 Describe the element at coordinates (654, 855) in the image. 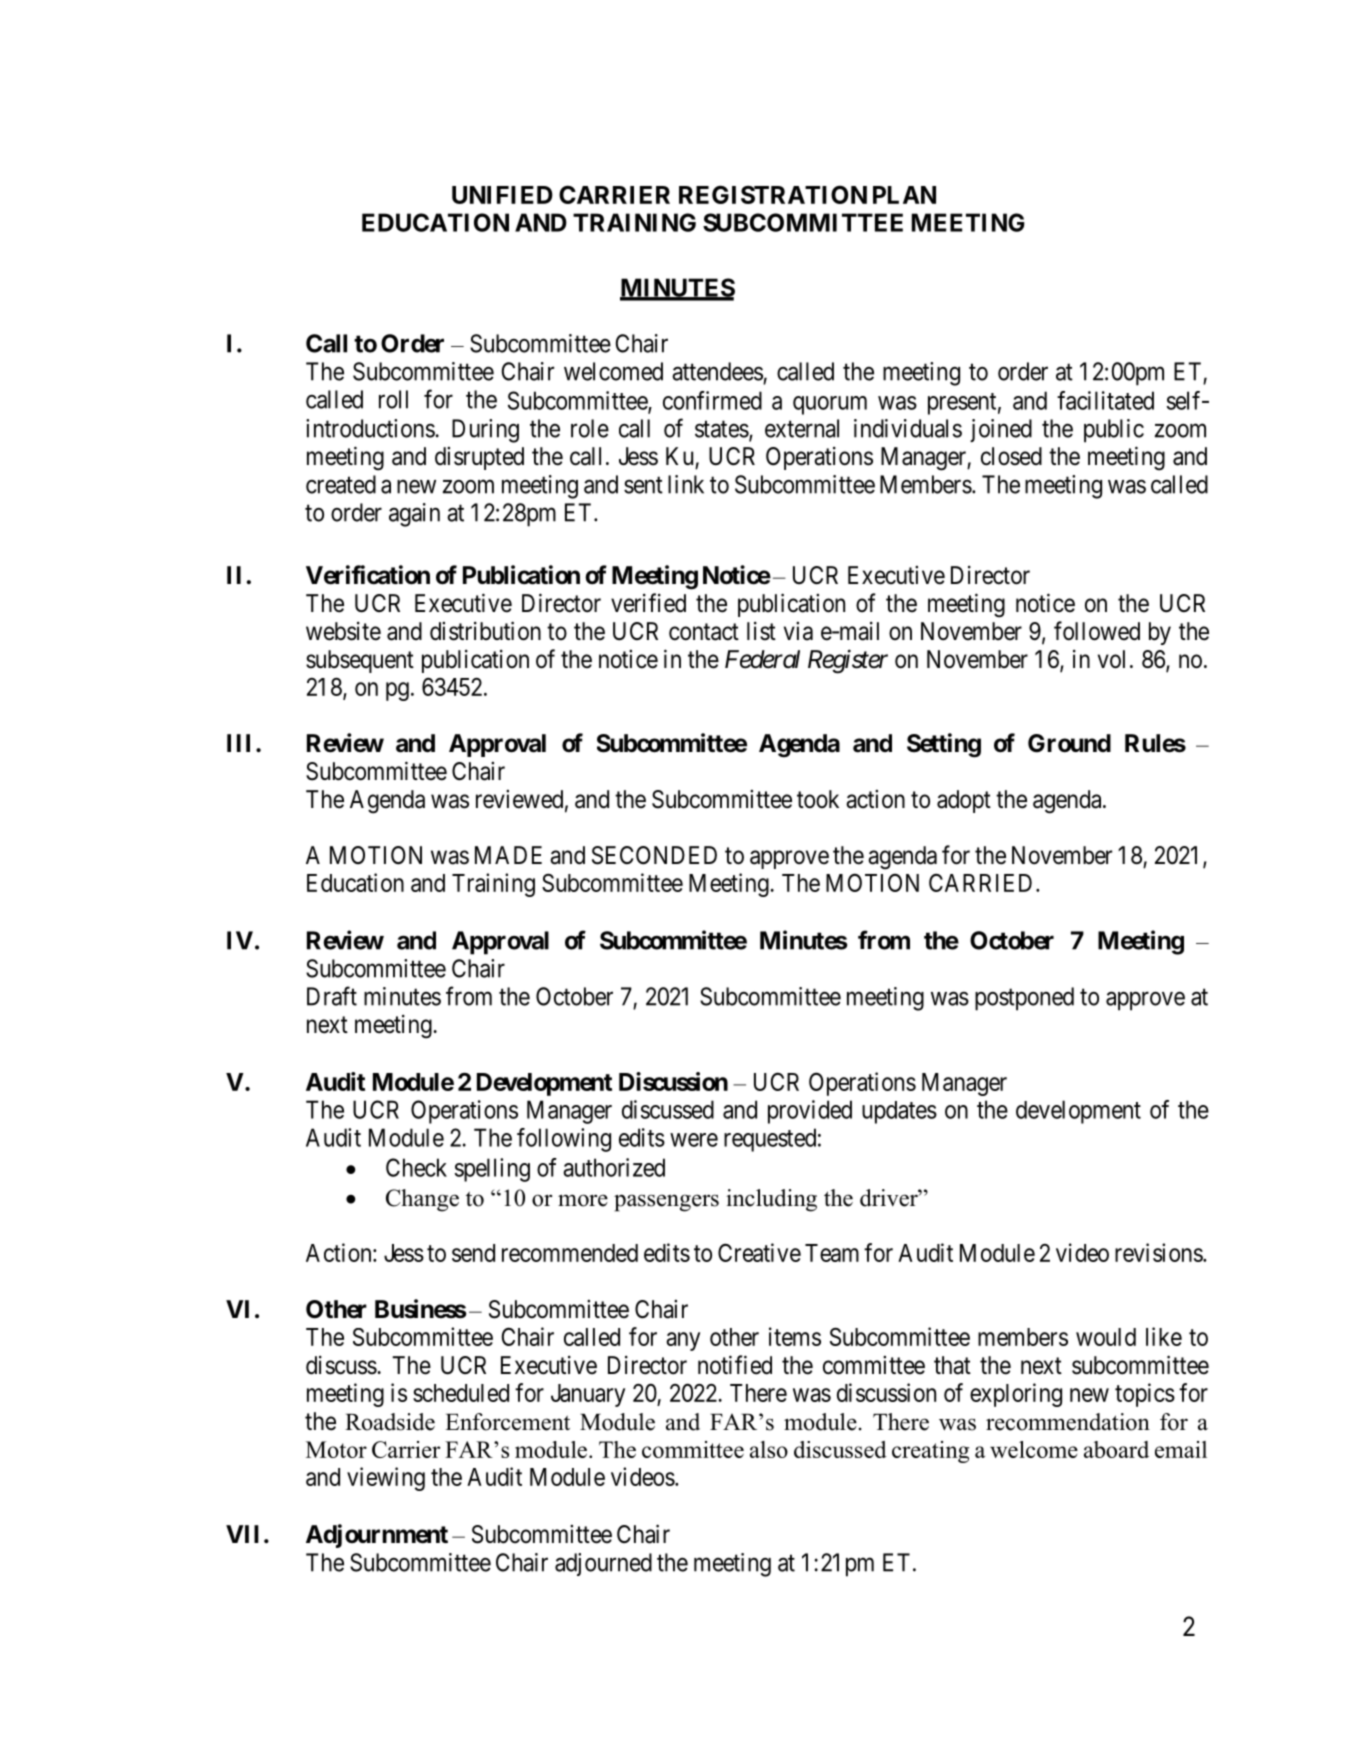

I see `SECONDED` at that location.
